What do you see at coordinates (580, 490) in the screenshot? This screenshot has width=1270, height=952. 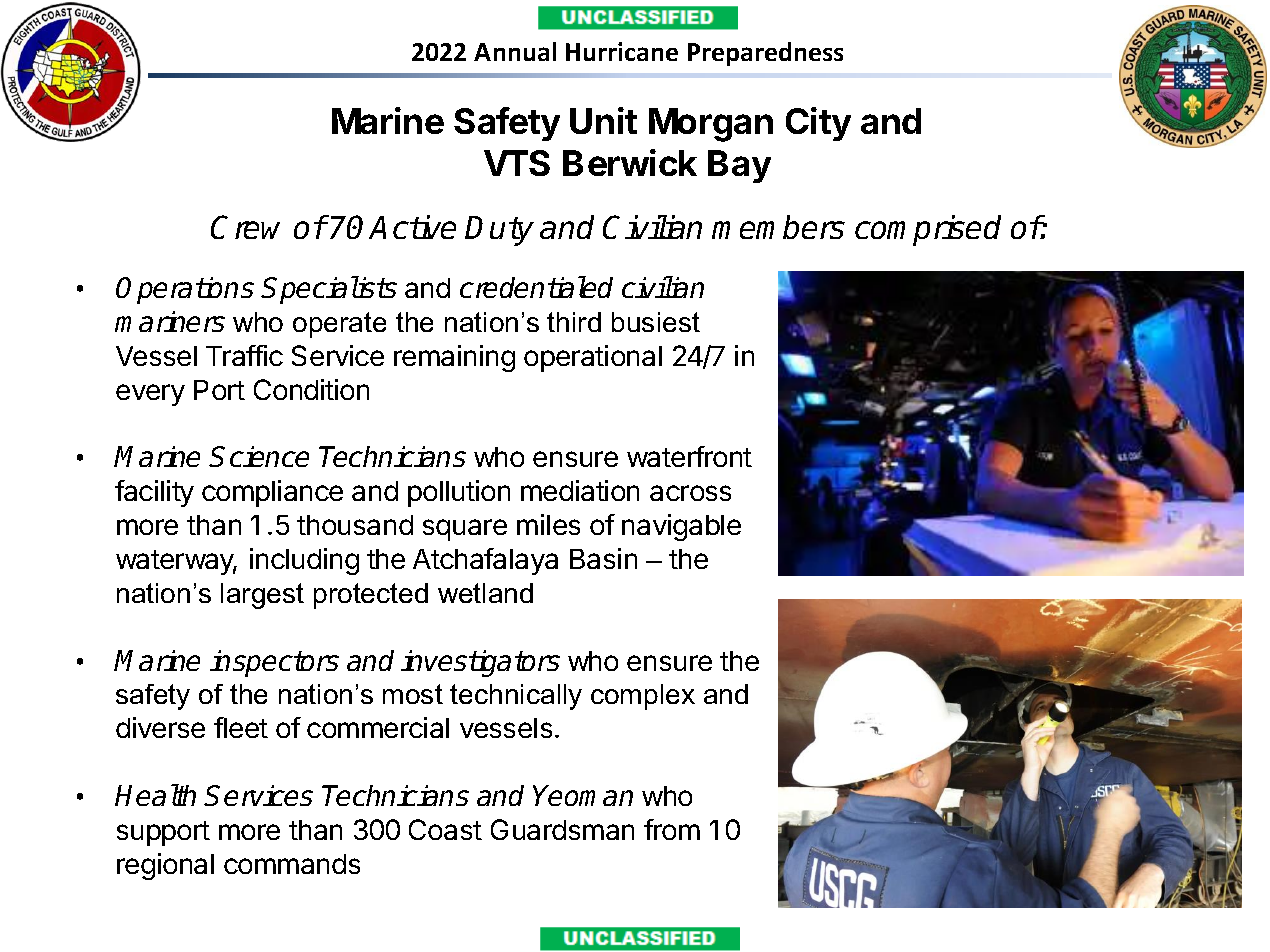 I see `mediation` at bounding box center [580, 490].
